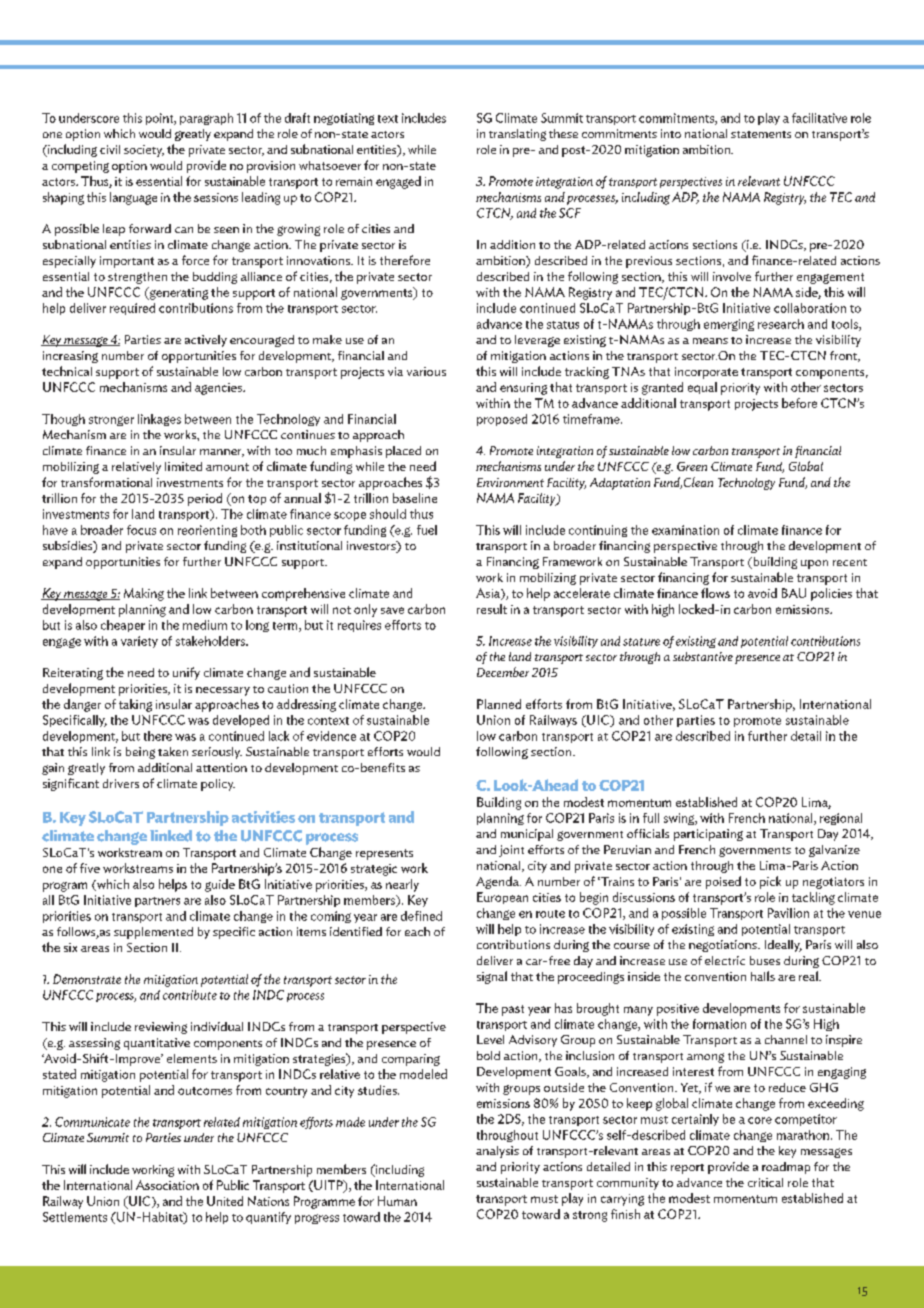 Image resolution: width=924 pixels, height=1308 pixels. I want to click on translating, so click(517, 135).
